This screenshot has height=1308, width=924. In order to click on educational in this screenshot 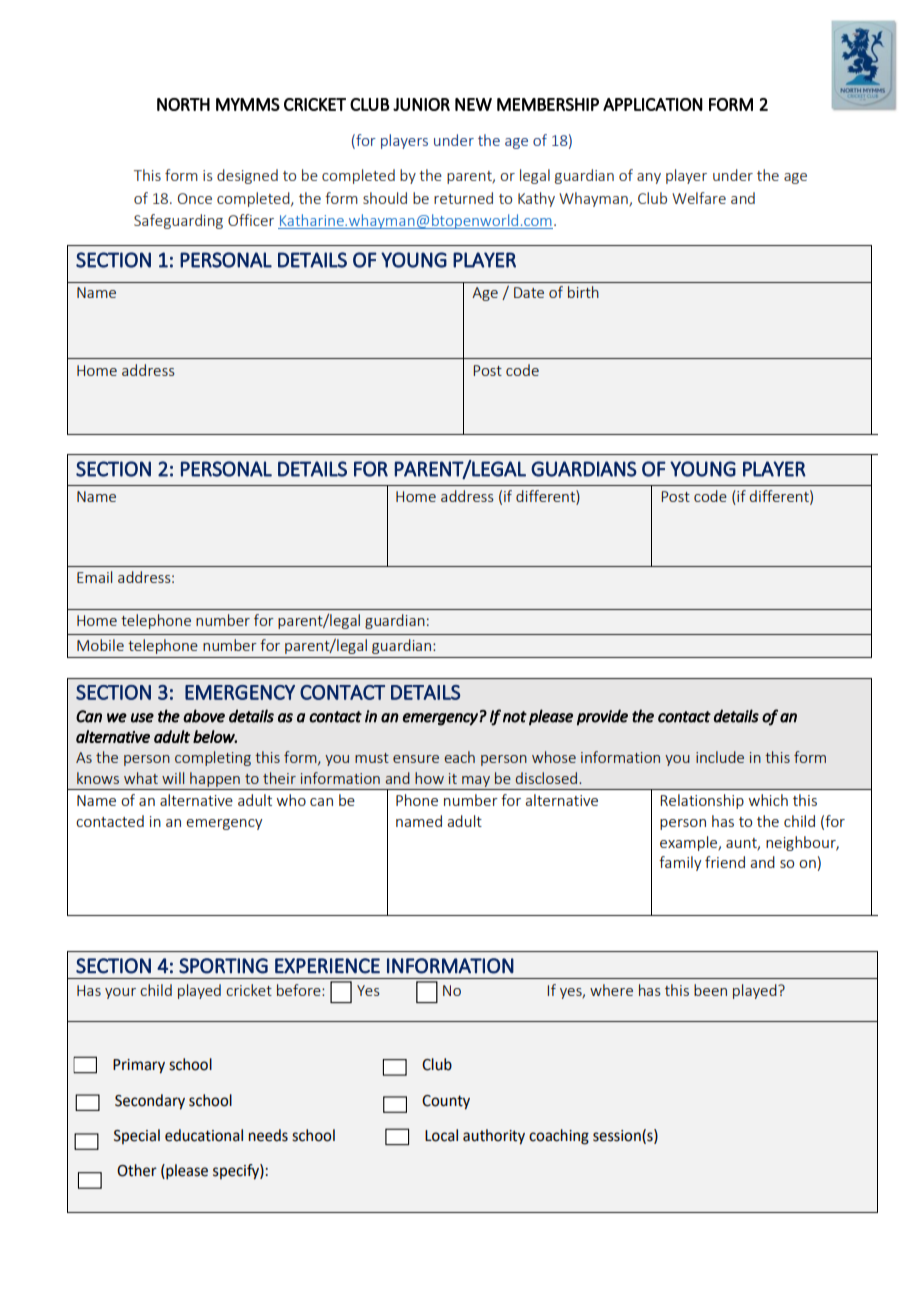, I will do `click(204, 1135)`.
